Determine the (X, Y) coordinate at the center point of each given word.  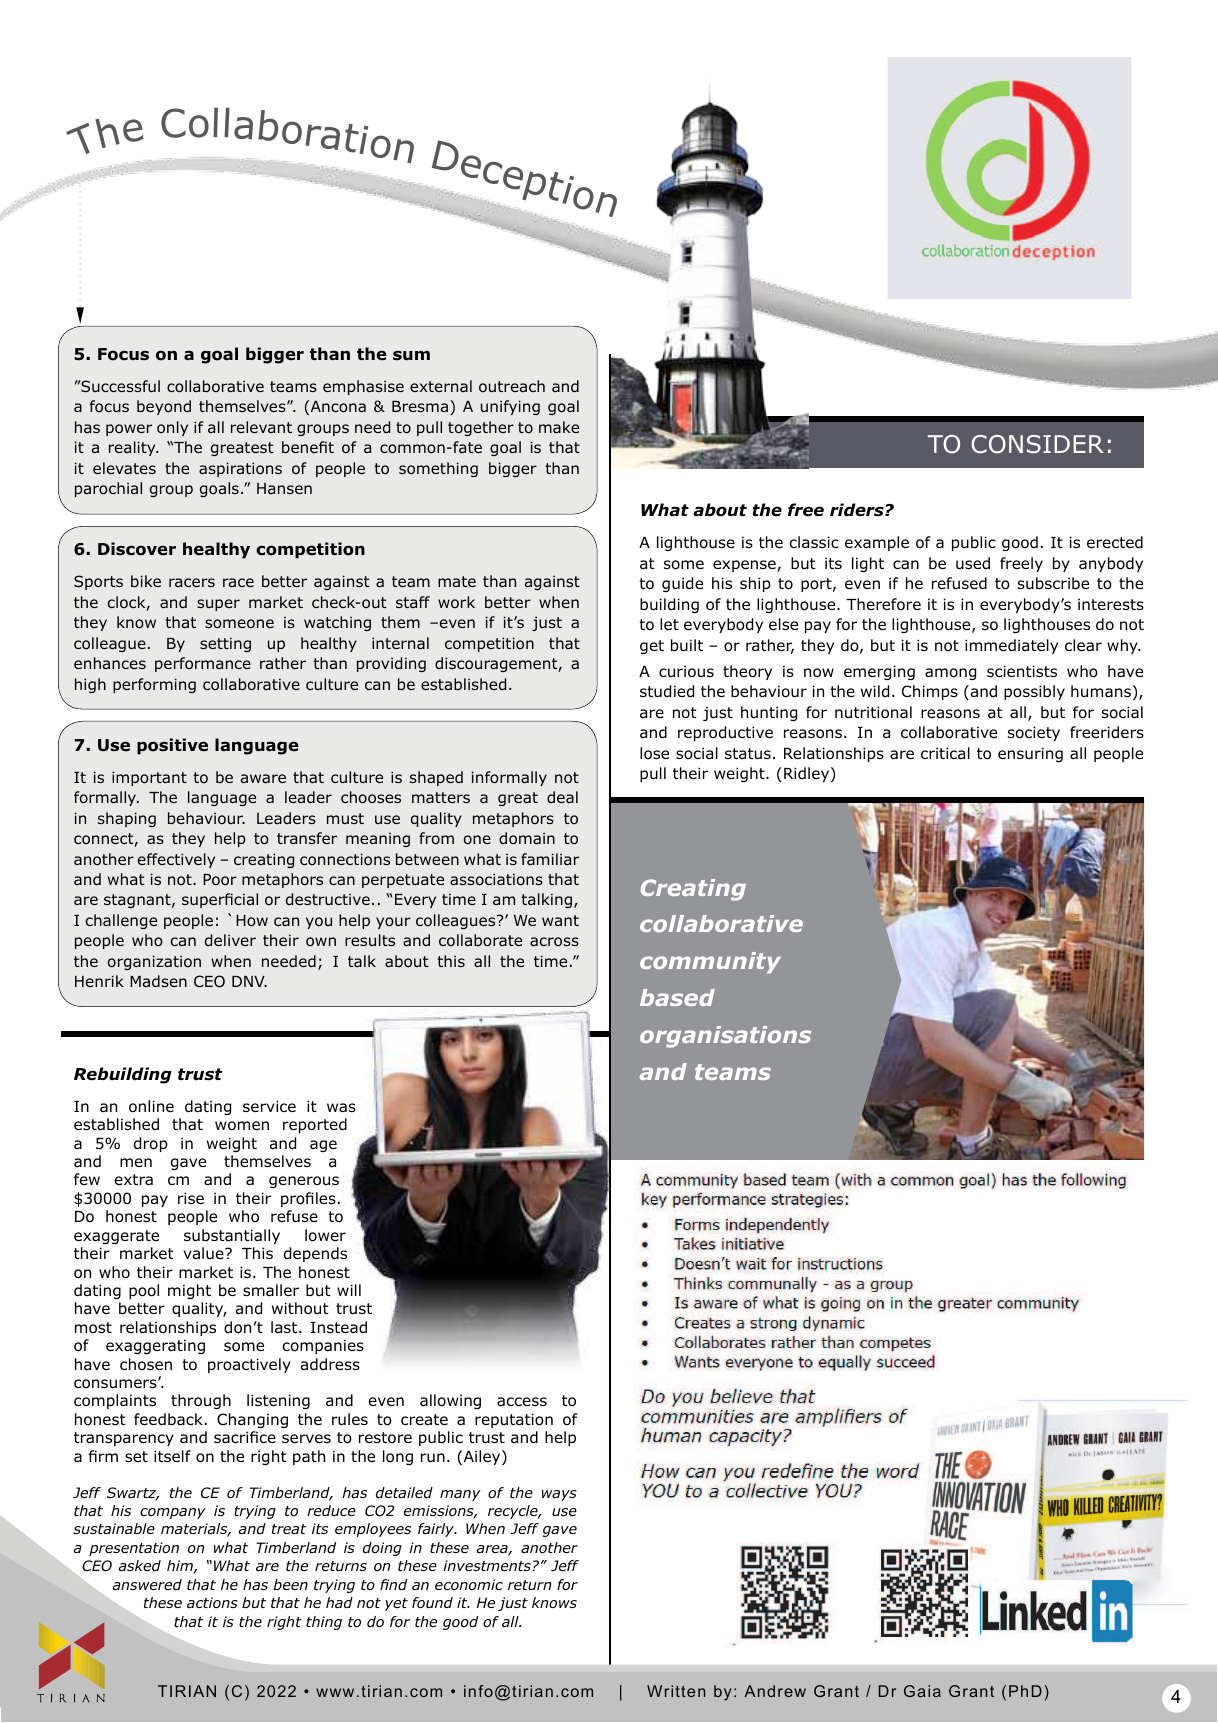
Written (676, 1691)
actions (212, 1602)
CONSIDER (1037, 444)
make (559, 427)
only (172, 428)
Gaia (922, 1691)
